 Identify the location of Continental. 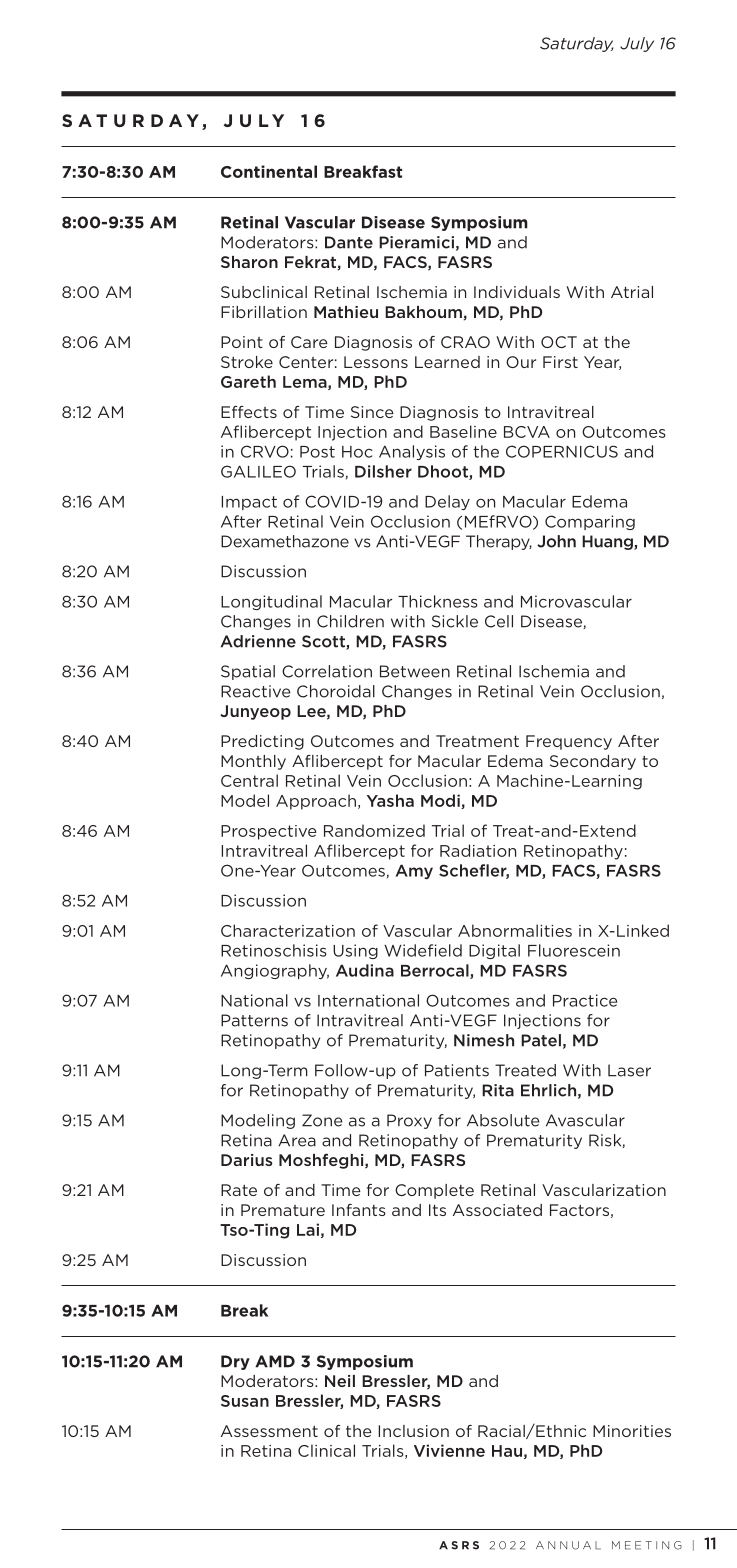
(269, 171).
